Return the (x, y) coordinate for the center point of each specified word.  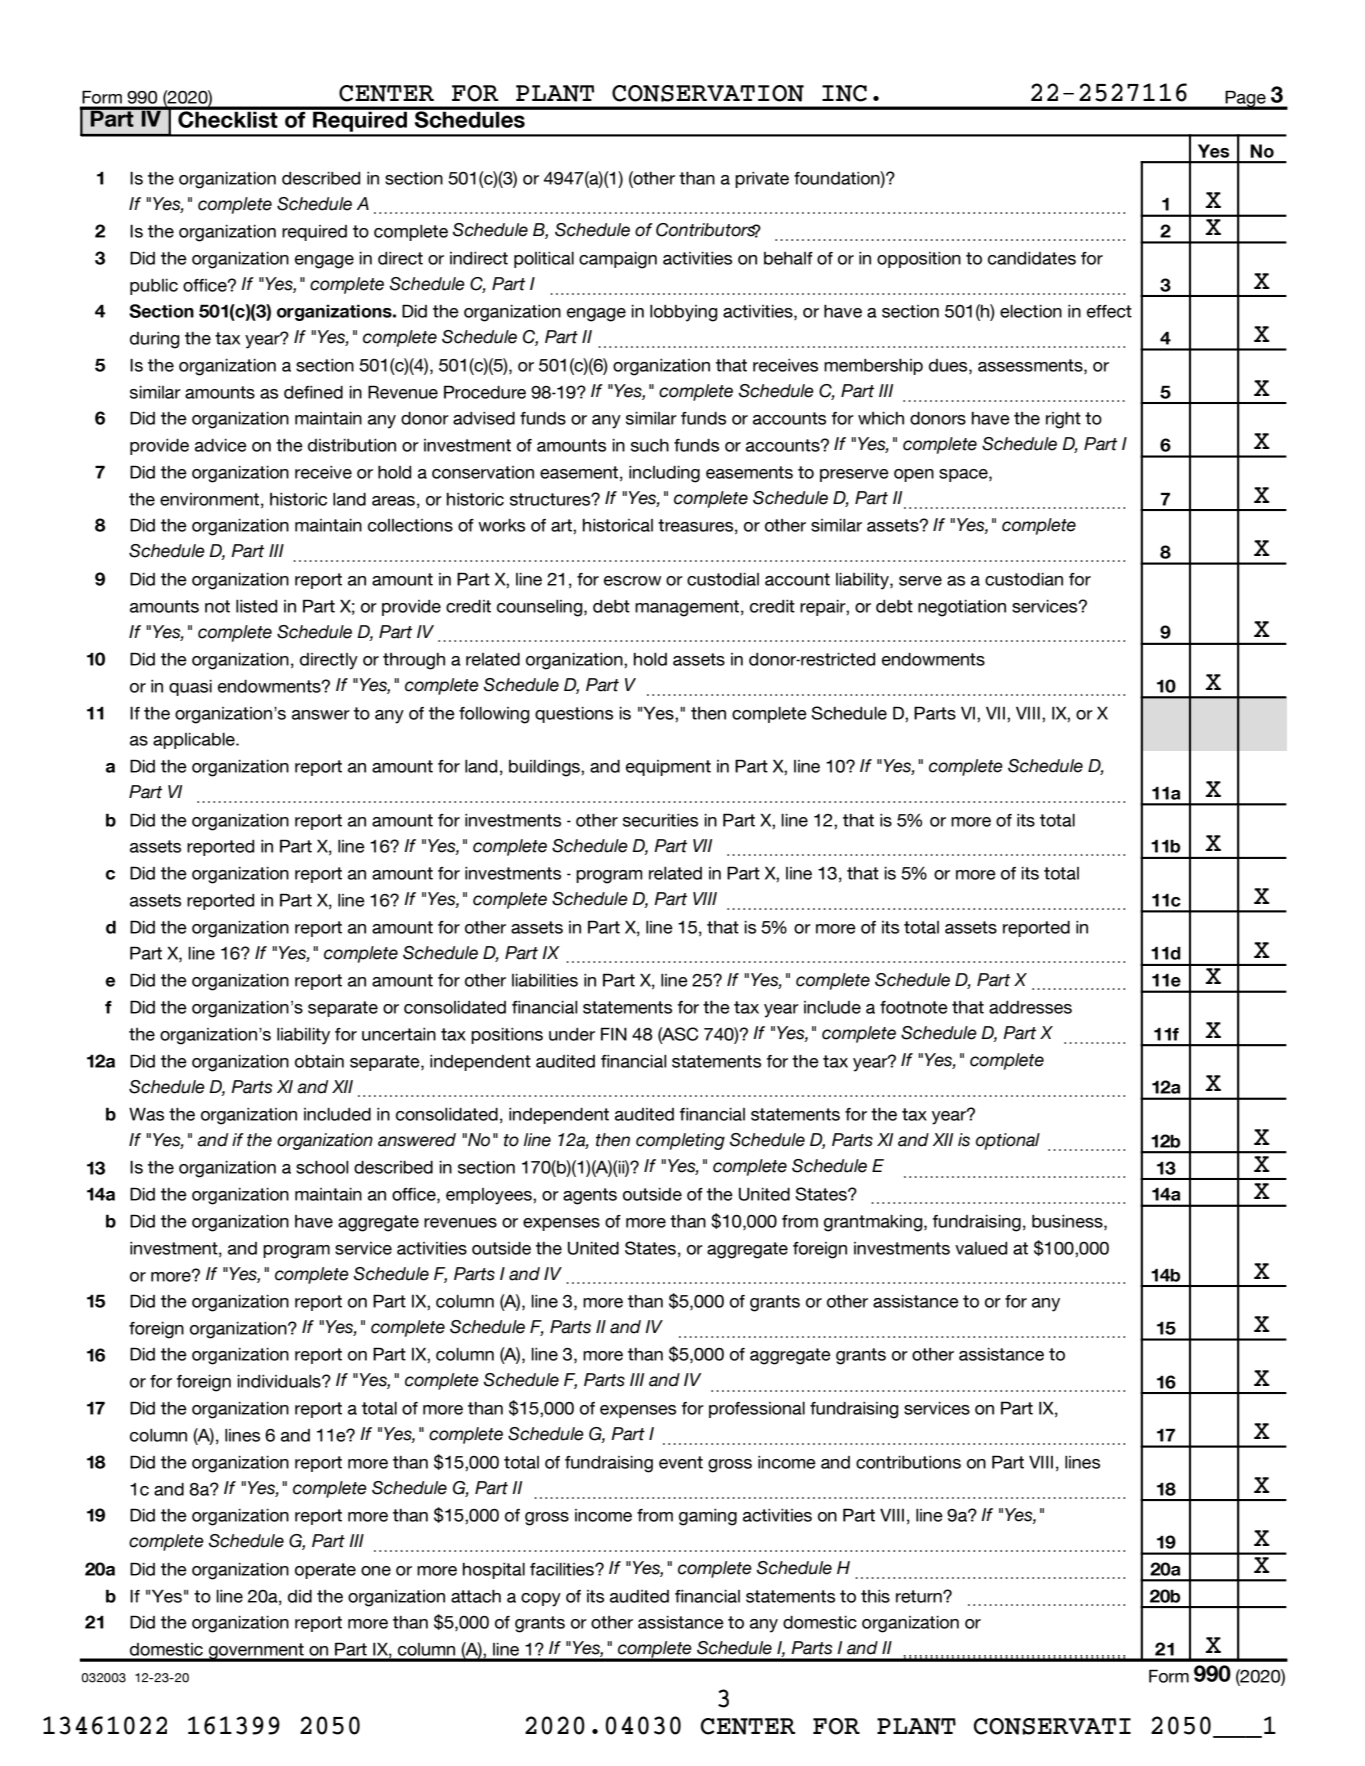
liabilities (545, 980)
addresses (1030, 1007)
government (256, 1652)
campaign (618, 260)
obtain (319, 1061)
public (154, 287)
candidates (1032, 258)
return (920, 1596)
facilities (563, 1569)
